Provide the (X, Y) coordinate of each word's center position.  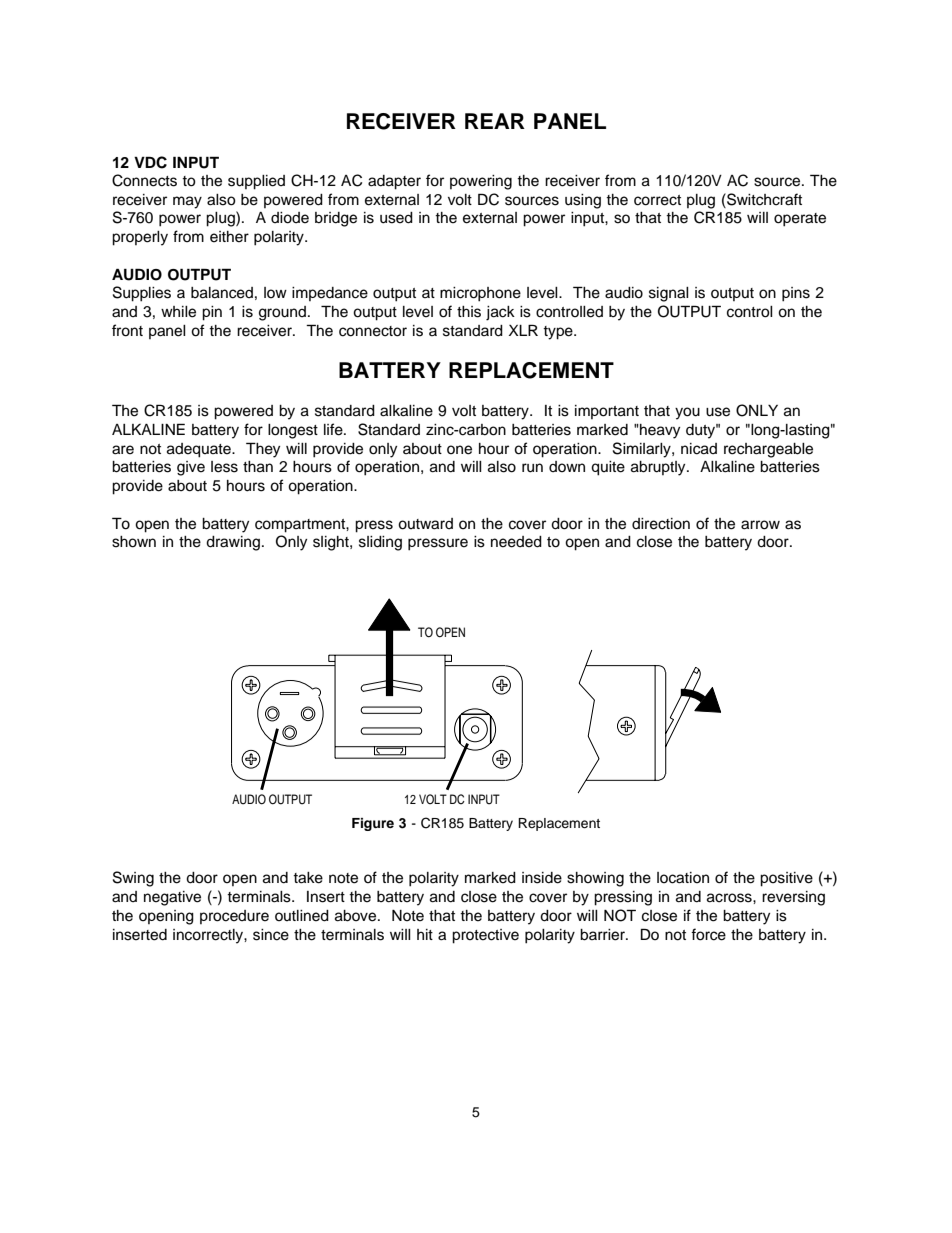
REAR (495, 121)
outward (425, 524)
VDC (150, 162)
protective (485, 936)
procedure (234, 917)
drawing (233, 543)
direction (661, 524)
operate (800, 220)
